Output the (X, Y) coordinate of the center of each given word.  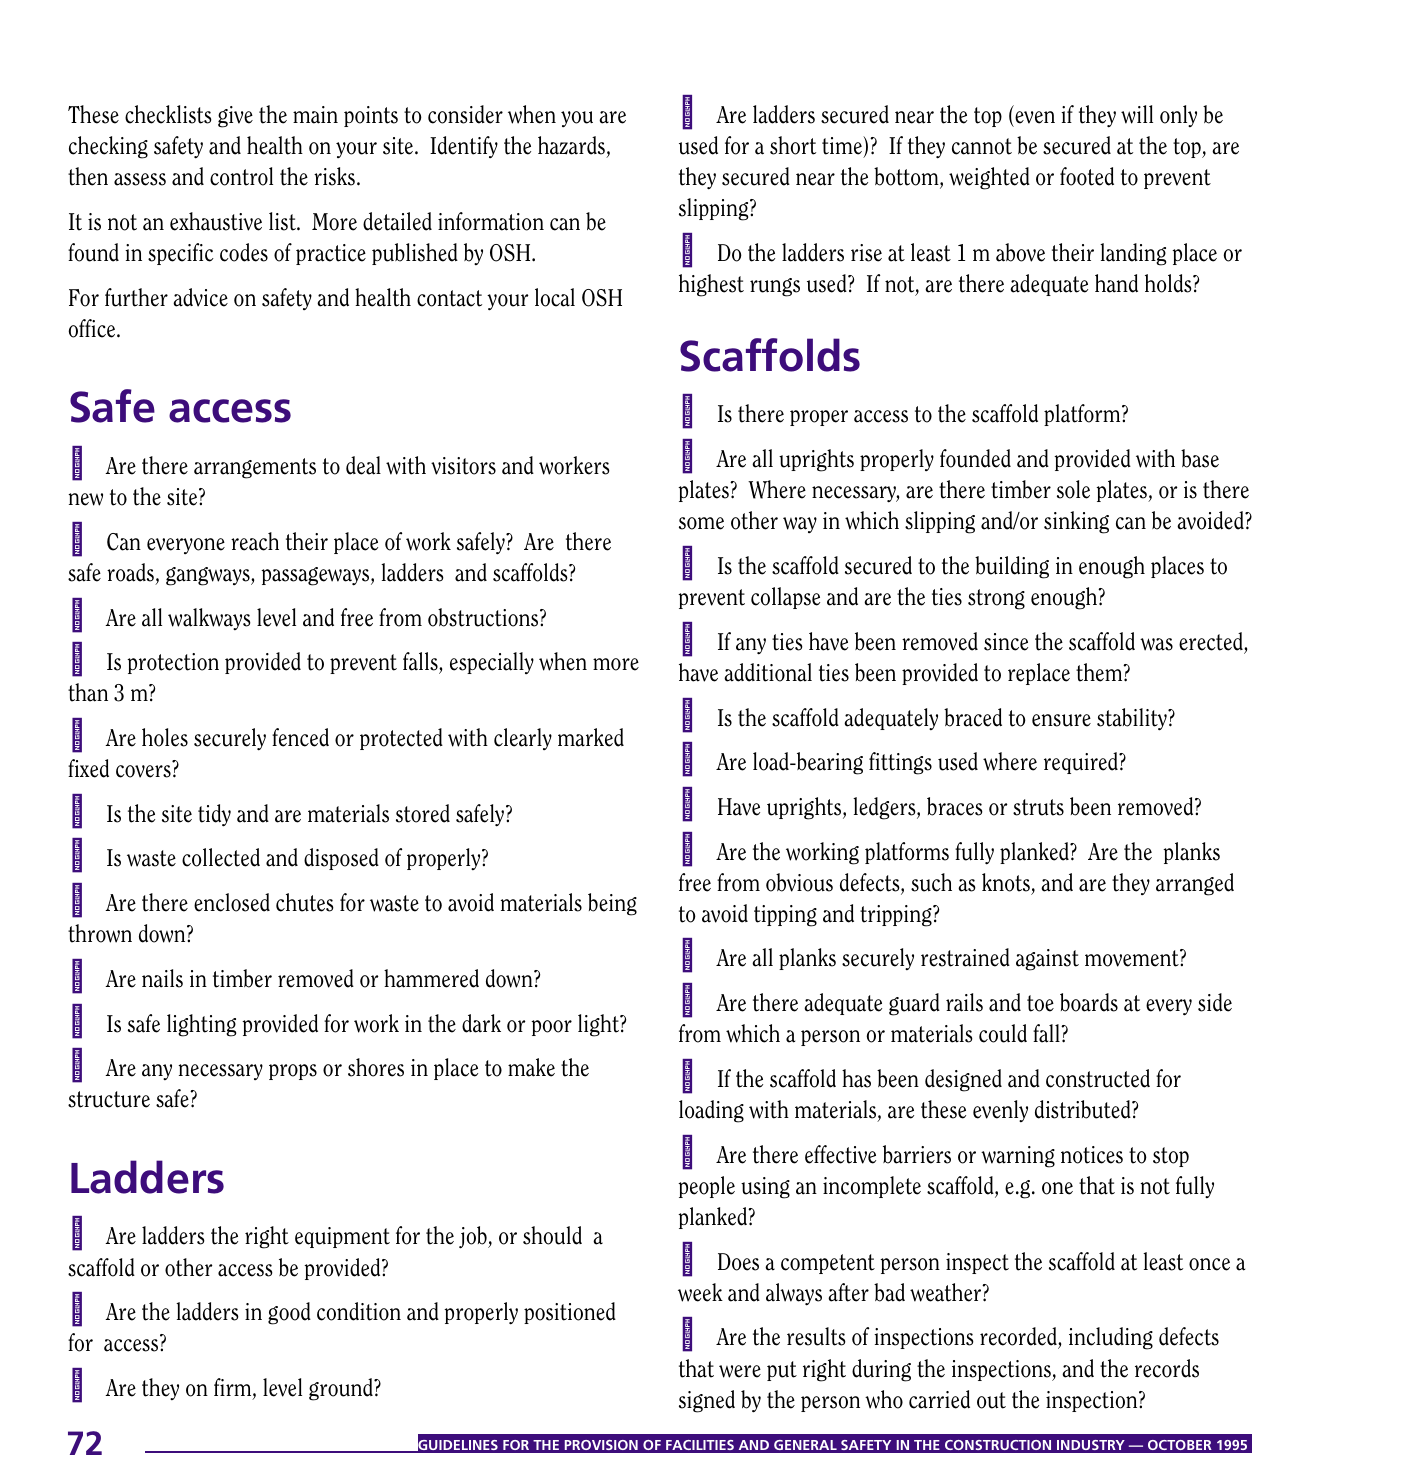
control (241, 176)
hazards (571, 145)
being (612, 904)
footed (1087, 176)
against (1047, 960)
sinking (1076, 522)
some (701, 523)
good (289, 1313)
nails (162, 978)
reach (255, 541)
